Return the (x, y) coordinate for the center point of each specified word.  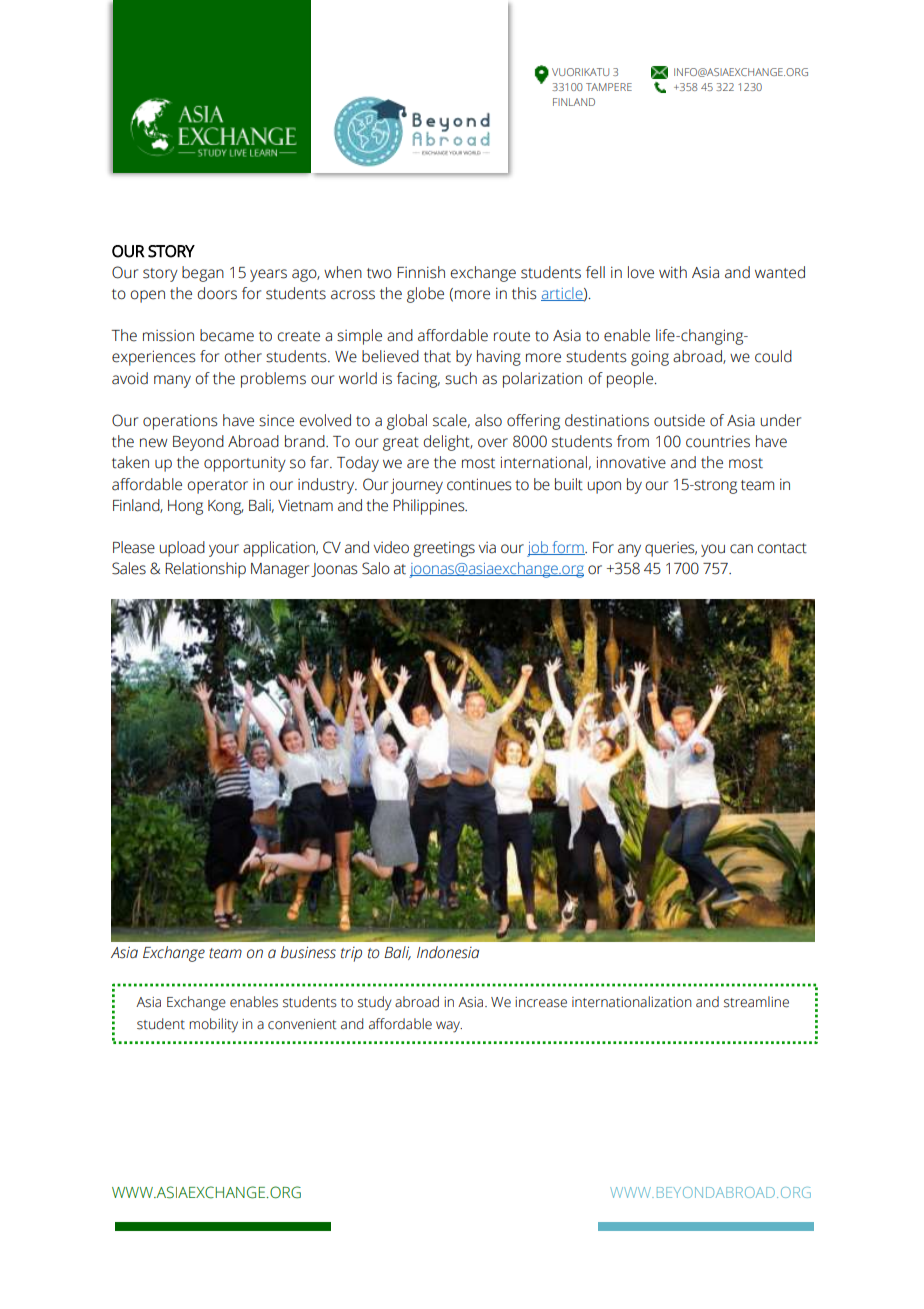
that (437, 356)
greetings (444, 549)
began (203, 274)
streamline (756, 1002)
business (308, 952)
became (227, 335)
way (449, 1027)
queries (671, 549)
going (650, 358)
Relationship (205, 570)
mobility (213, 1025)
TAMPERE (609, 87)
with (673, 272)
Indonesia (448, 952)
